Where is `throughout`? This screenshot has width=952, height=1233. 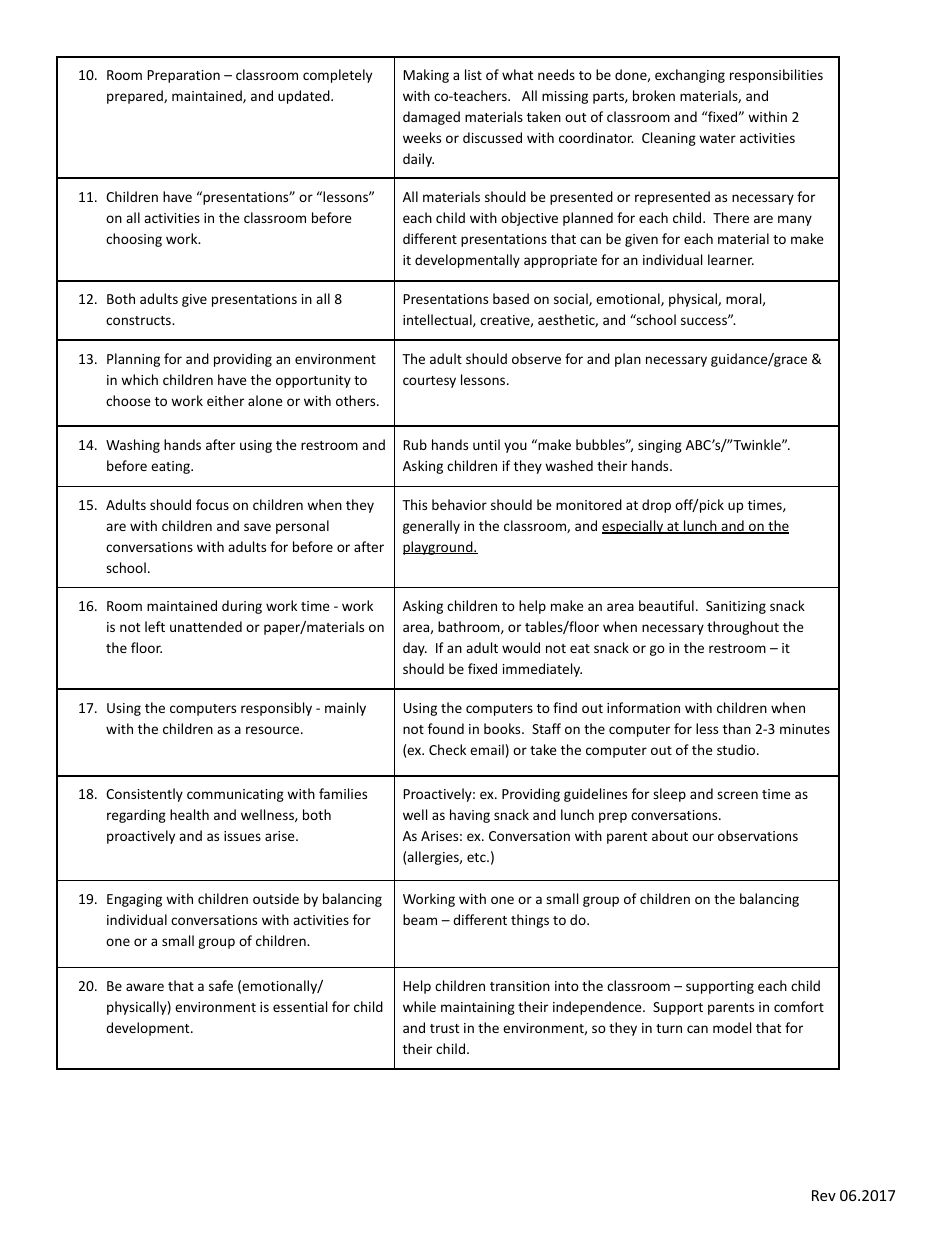
throughout is located at coordinates (743, 628).
